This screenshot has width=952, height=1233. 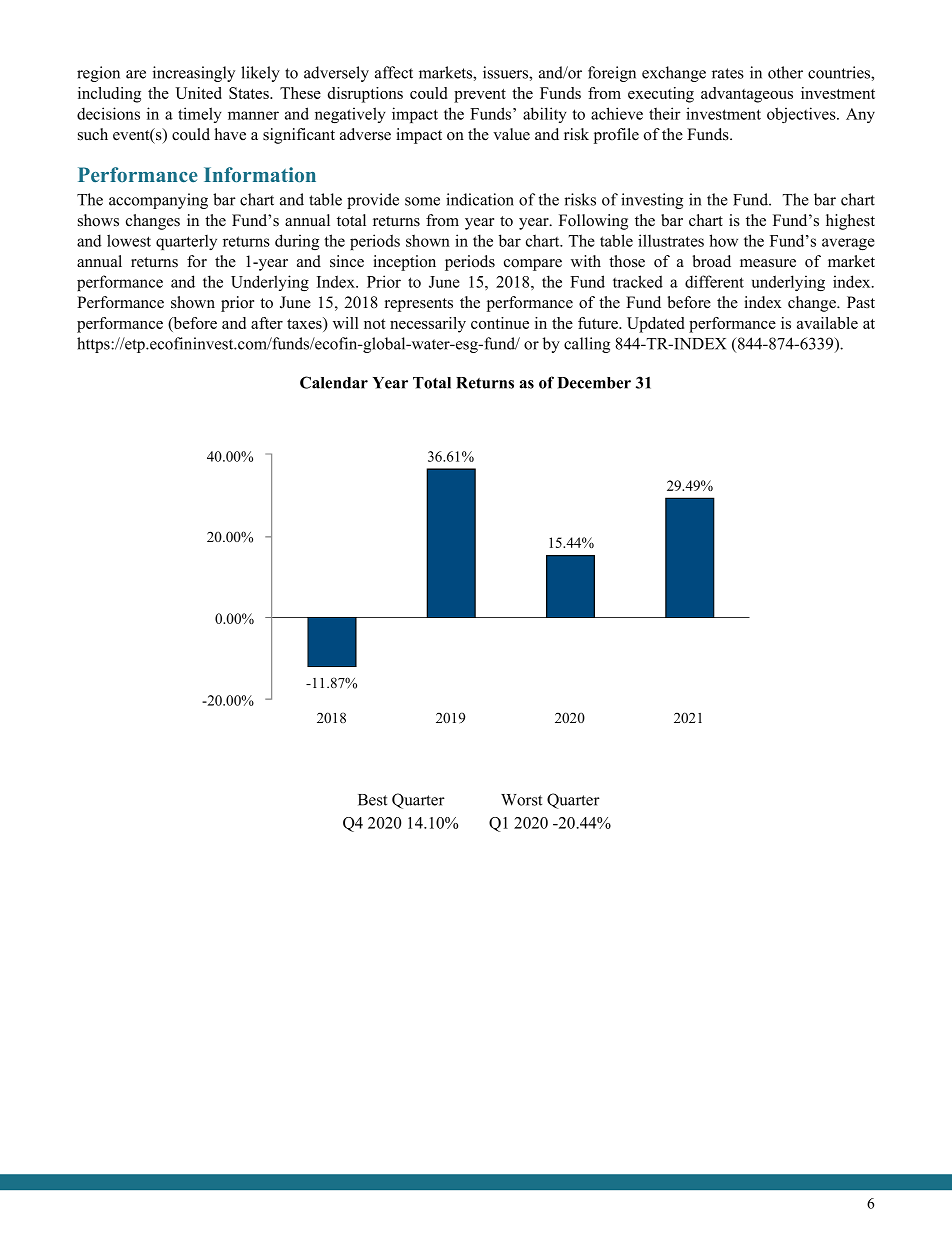 What do you see at coordinates (267, 323) in the screenshot?
I see `after` at bounding box center [267, 323].
